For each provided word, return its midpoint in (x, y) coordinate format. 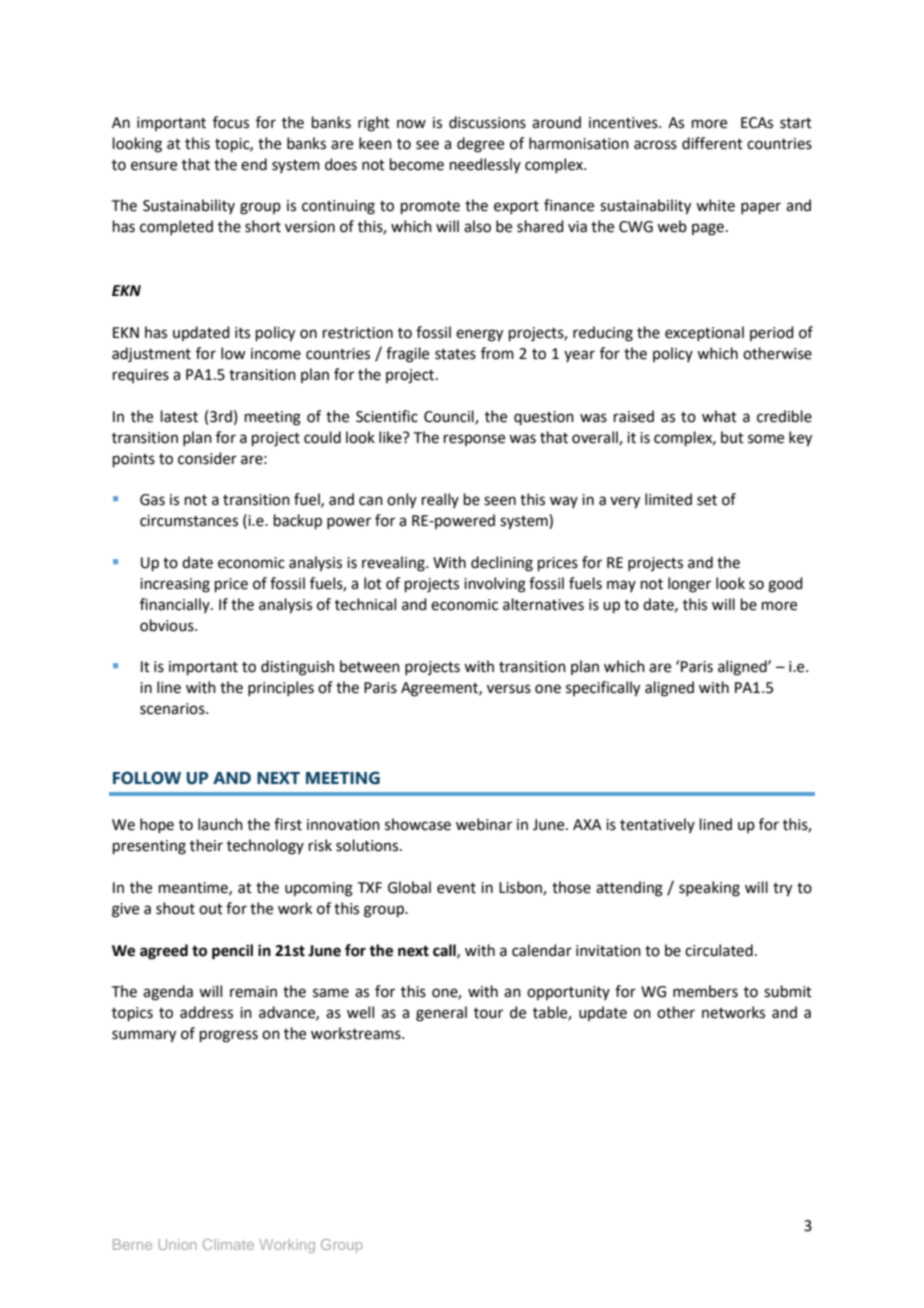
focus (231, 122)
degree (480, 145)
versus (509, 689)
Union (178, 1244)
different (712, 143)
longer (689, 585)
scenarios (173, 709)
